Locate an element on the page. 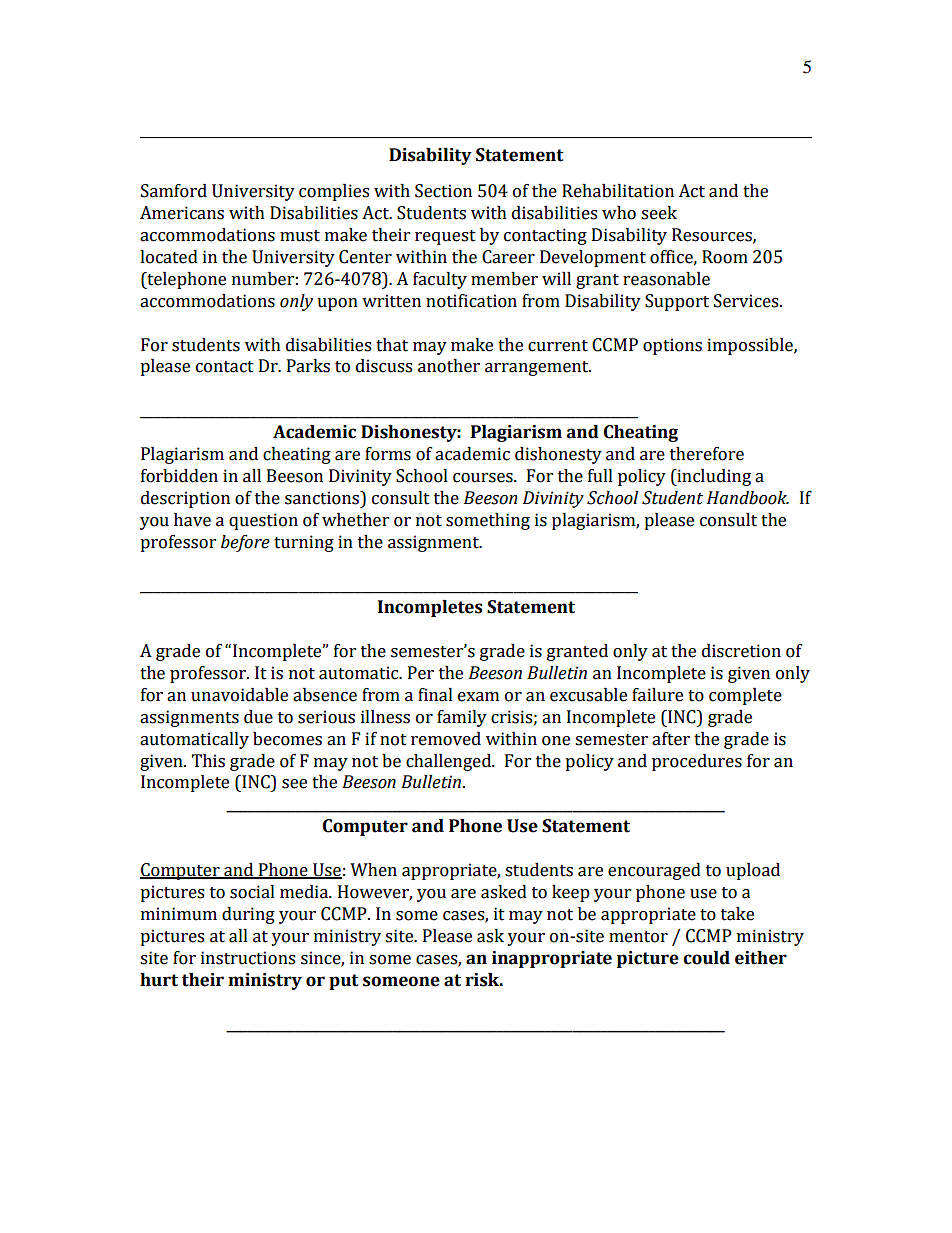 The width and height of the document is (952, 1233). instructions is located at coordinates (248, 958).
